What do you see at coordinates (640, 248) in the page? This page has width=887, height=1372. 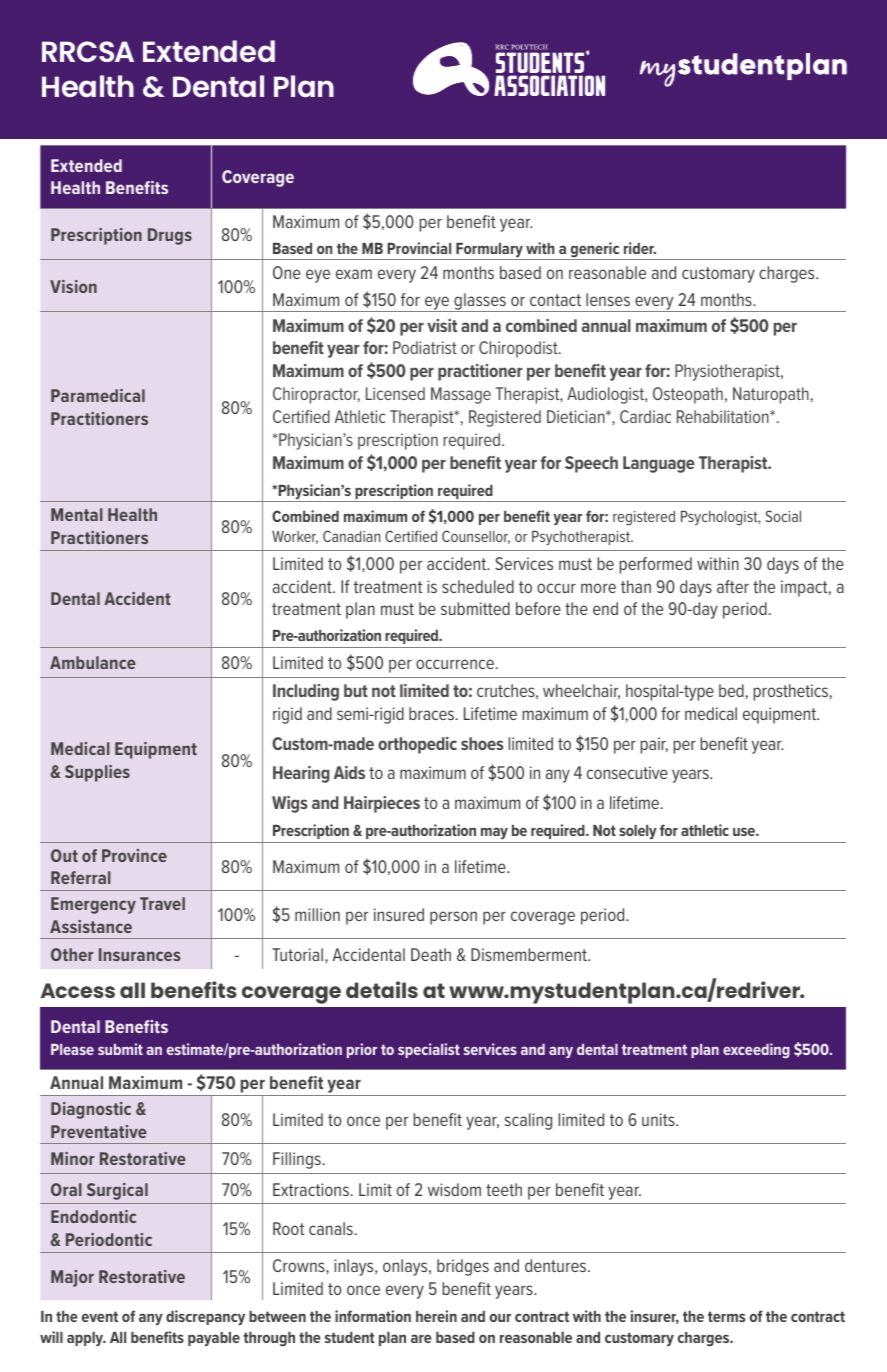 I see `rider` at bounding box center [640, 248].
